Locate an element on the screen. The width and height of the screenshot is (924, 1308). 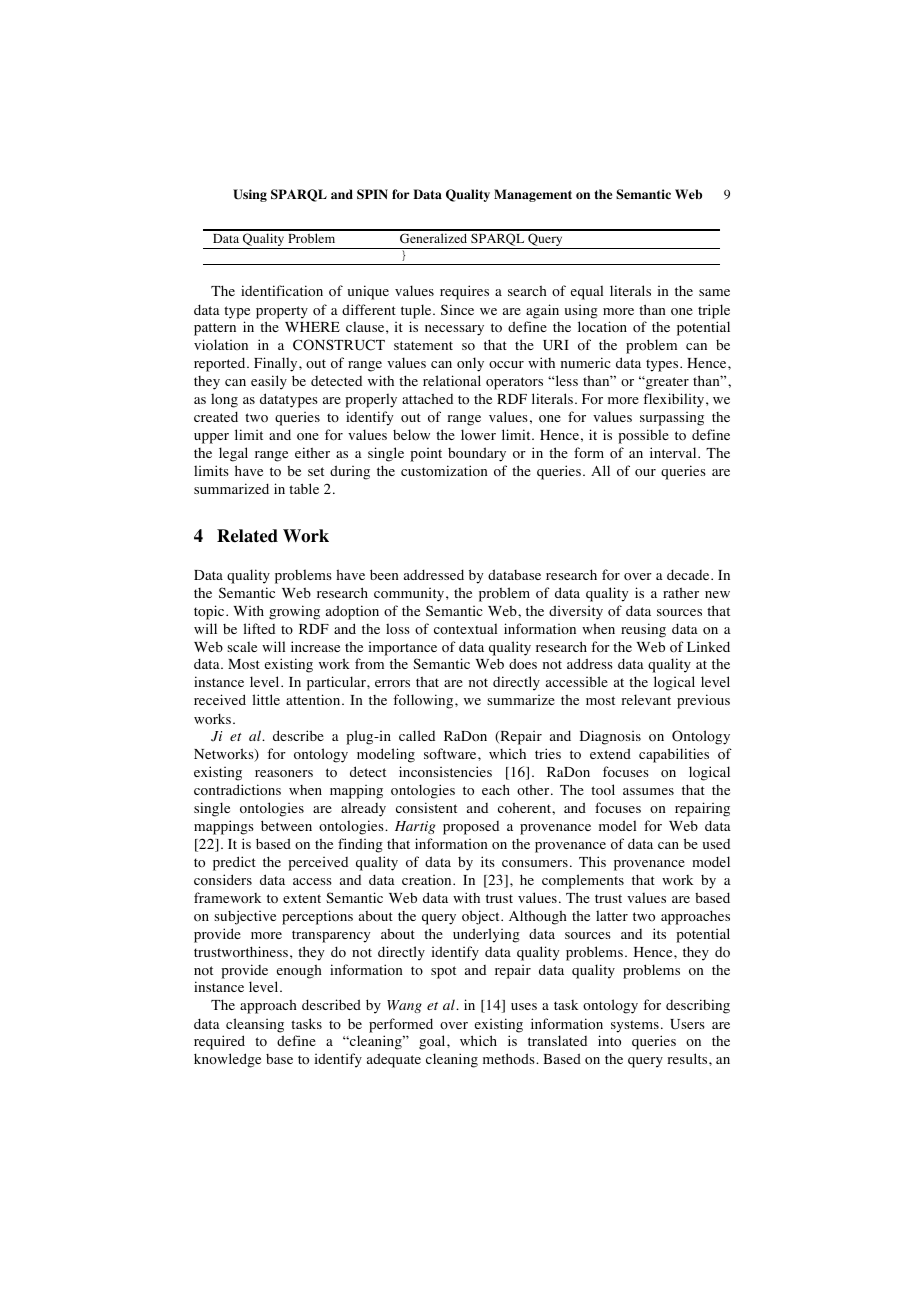
lifted is located at coordinates (259, 628).
